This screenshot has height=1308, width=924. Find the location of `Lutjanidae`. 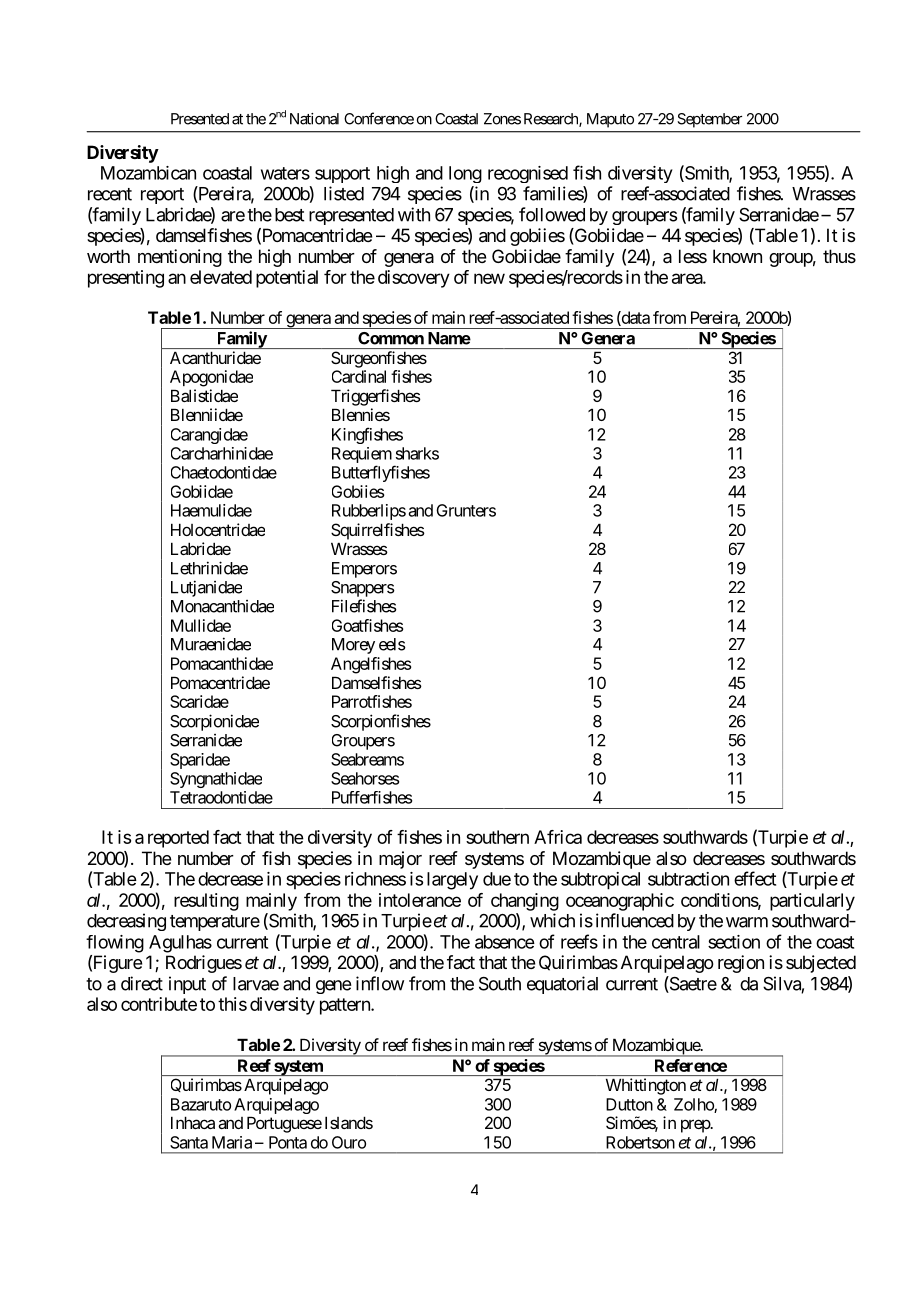

Lutjanidae is located at coordinates (206, 588).
